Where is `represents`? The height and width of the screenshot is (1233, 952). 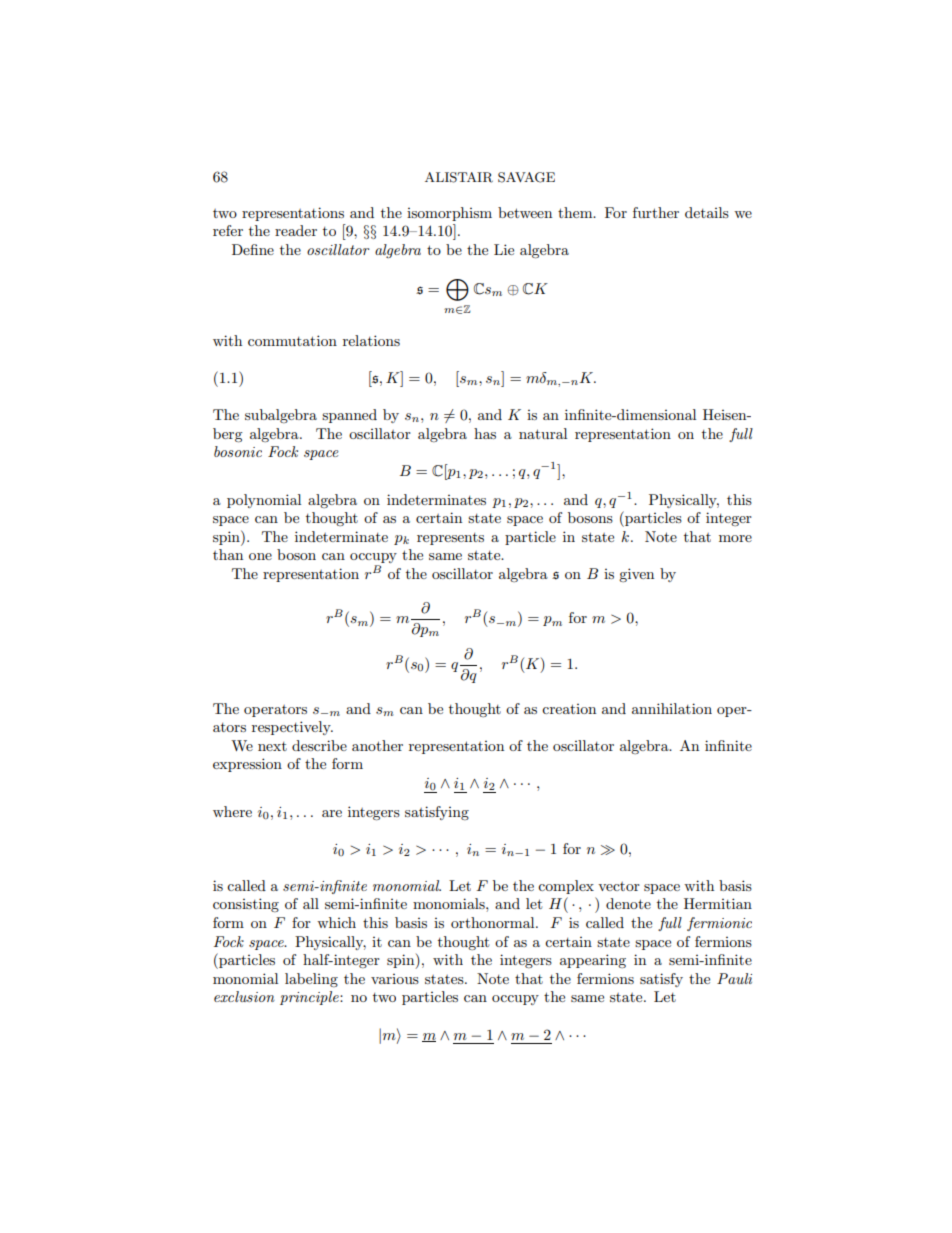 represents is located at coordinates (450, 539).
